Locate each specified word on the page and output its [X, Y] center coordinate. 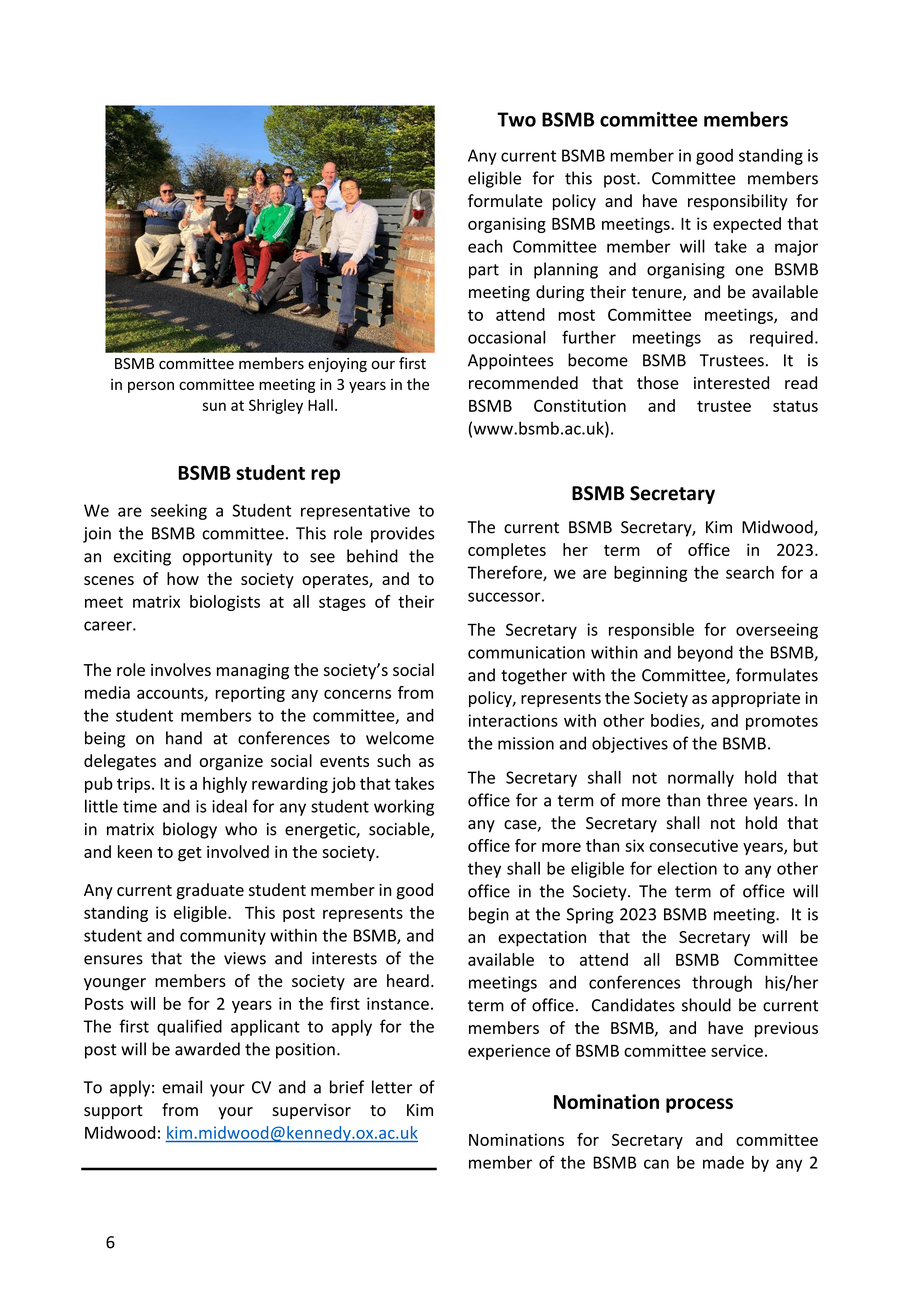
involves [181, 669]
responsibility [738, 202]
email [182, 1087]
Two [516, 119]
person [151, 387]
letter [392, 1087]
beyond [705, 653]
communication [526, 652]
